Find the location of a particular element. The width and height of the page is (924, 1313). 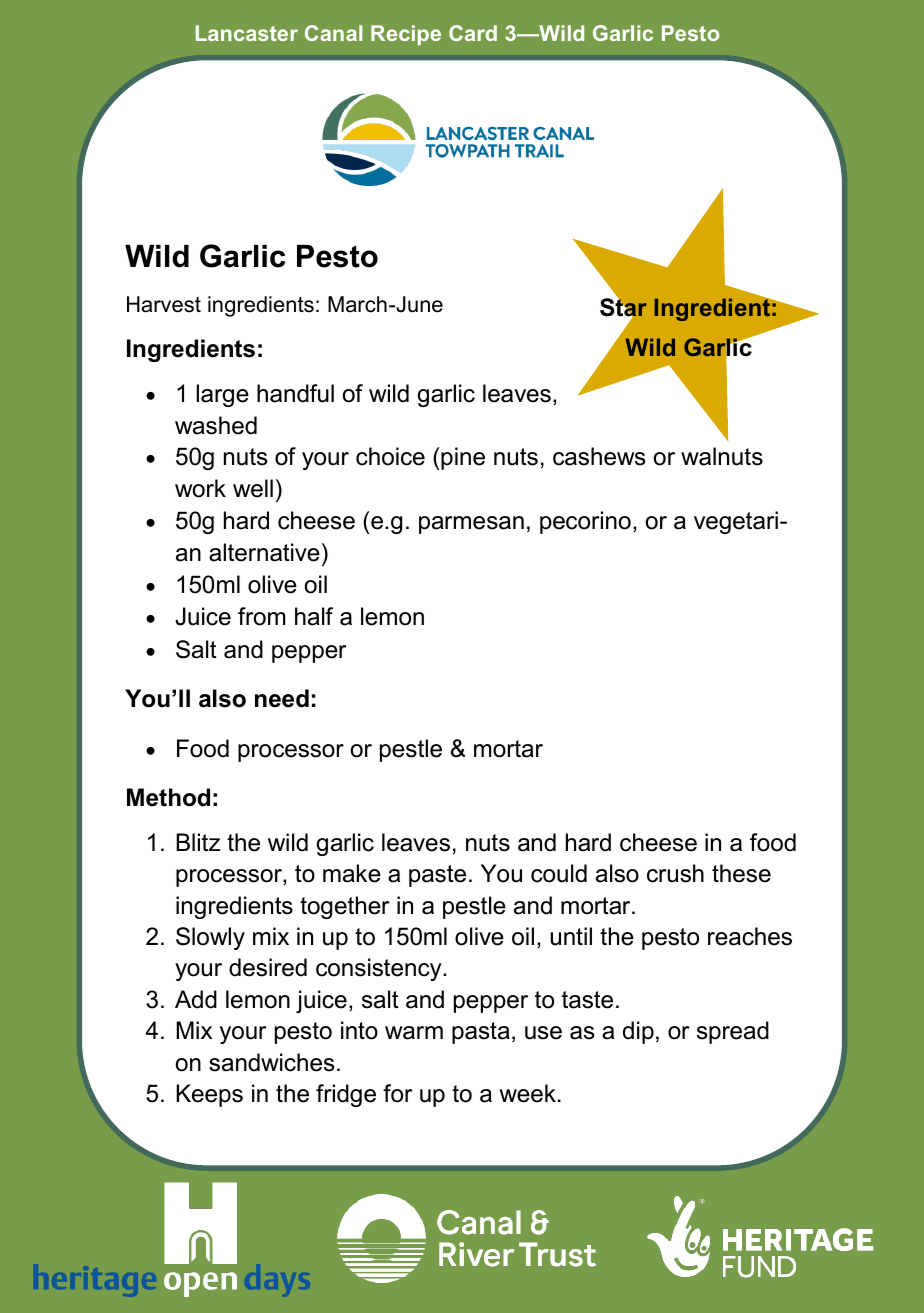

pasta is located at coordinates (481, 1033).
